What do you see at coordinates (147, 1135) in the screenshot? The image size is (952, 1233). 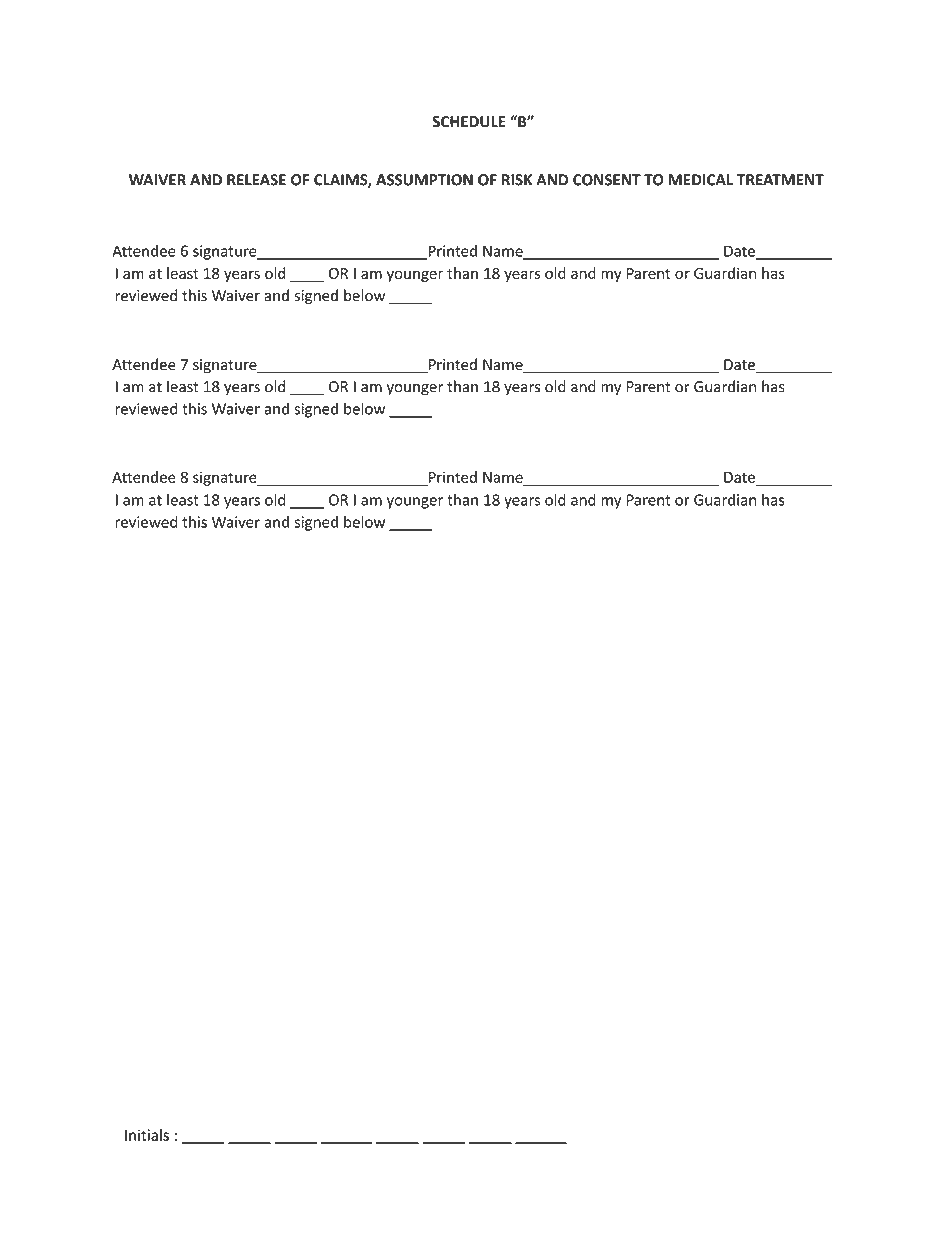 I see `Initials` at bounding box center [147, 1135].
